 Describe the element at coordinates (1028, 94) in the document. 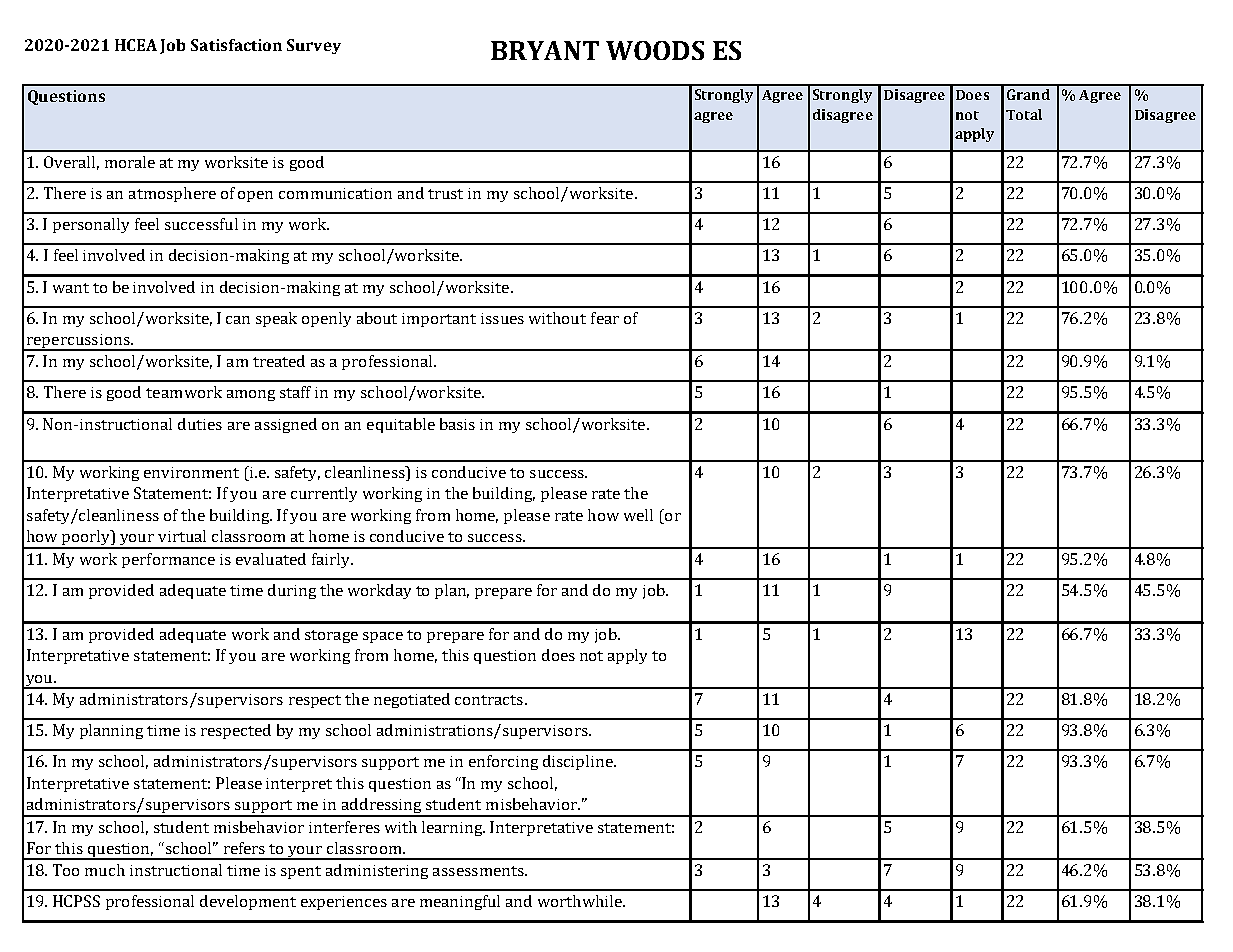

I see `Grand` at that location.
